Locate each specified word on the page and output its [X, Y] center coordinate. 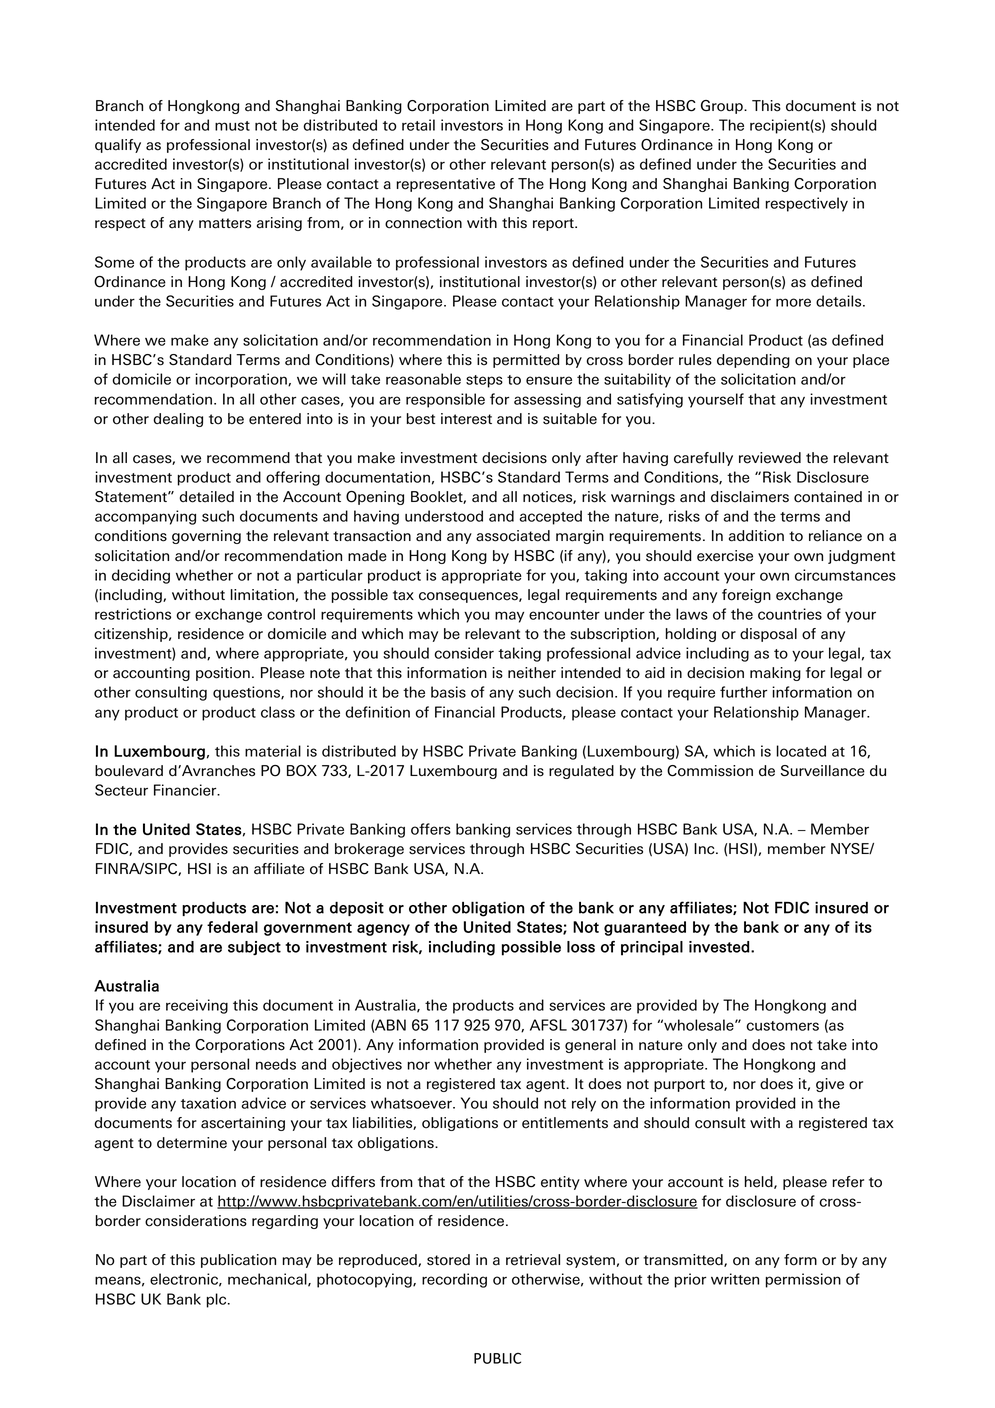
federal [232, 927]
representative [445, 185]
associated [513, 536]
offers [431, 829]
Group [723, 107]
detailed [206, 497]
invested [719, 947]
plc [217, 1300]
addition [756, 536]
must [232, 126]
